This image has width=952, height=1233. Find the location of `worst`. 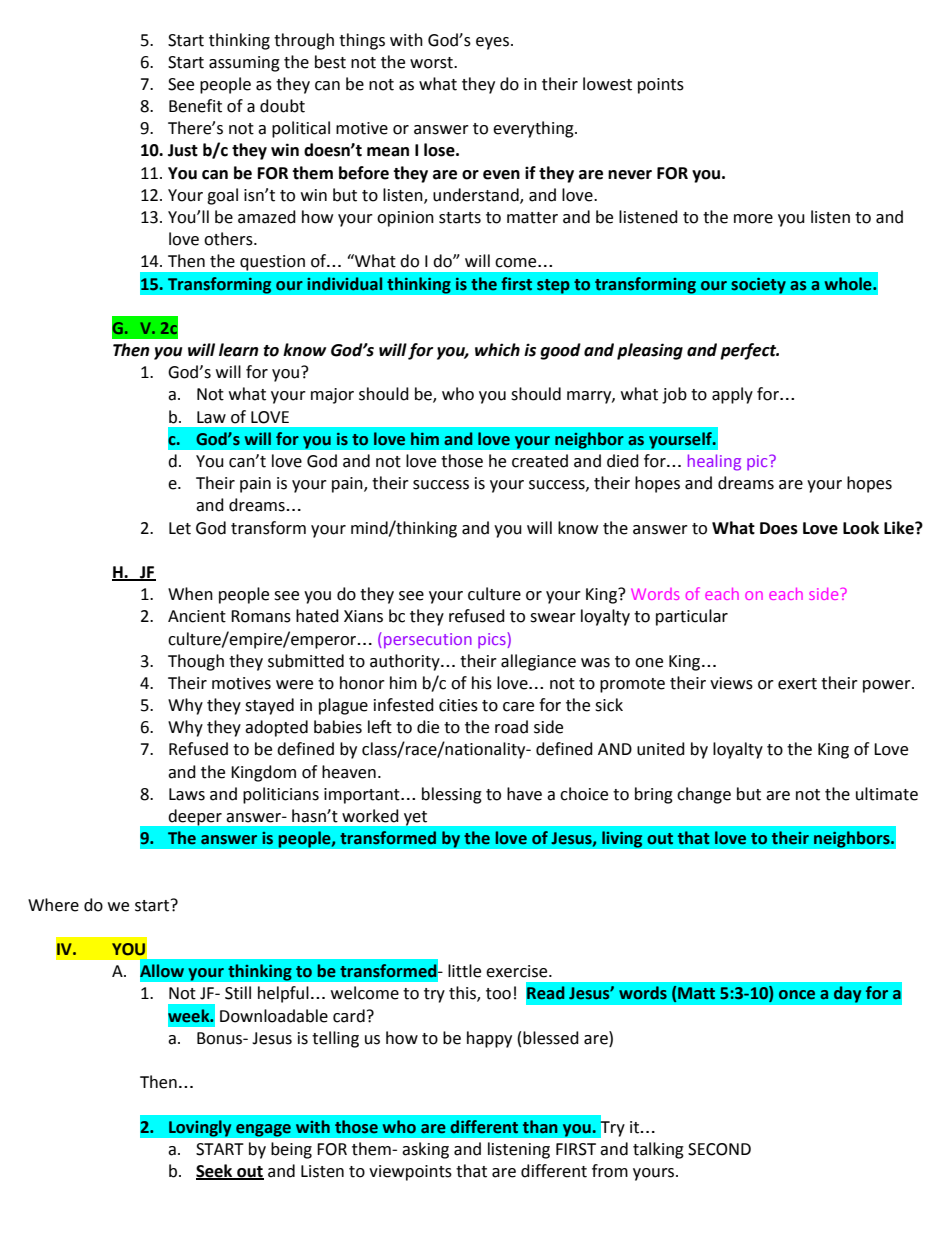

worst is located at coordinates (432, 63).
